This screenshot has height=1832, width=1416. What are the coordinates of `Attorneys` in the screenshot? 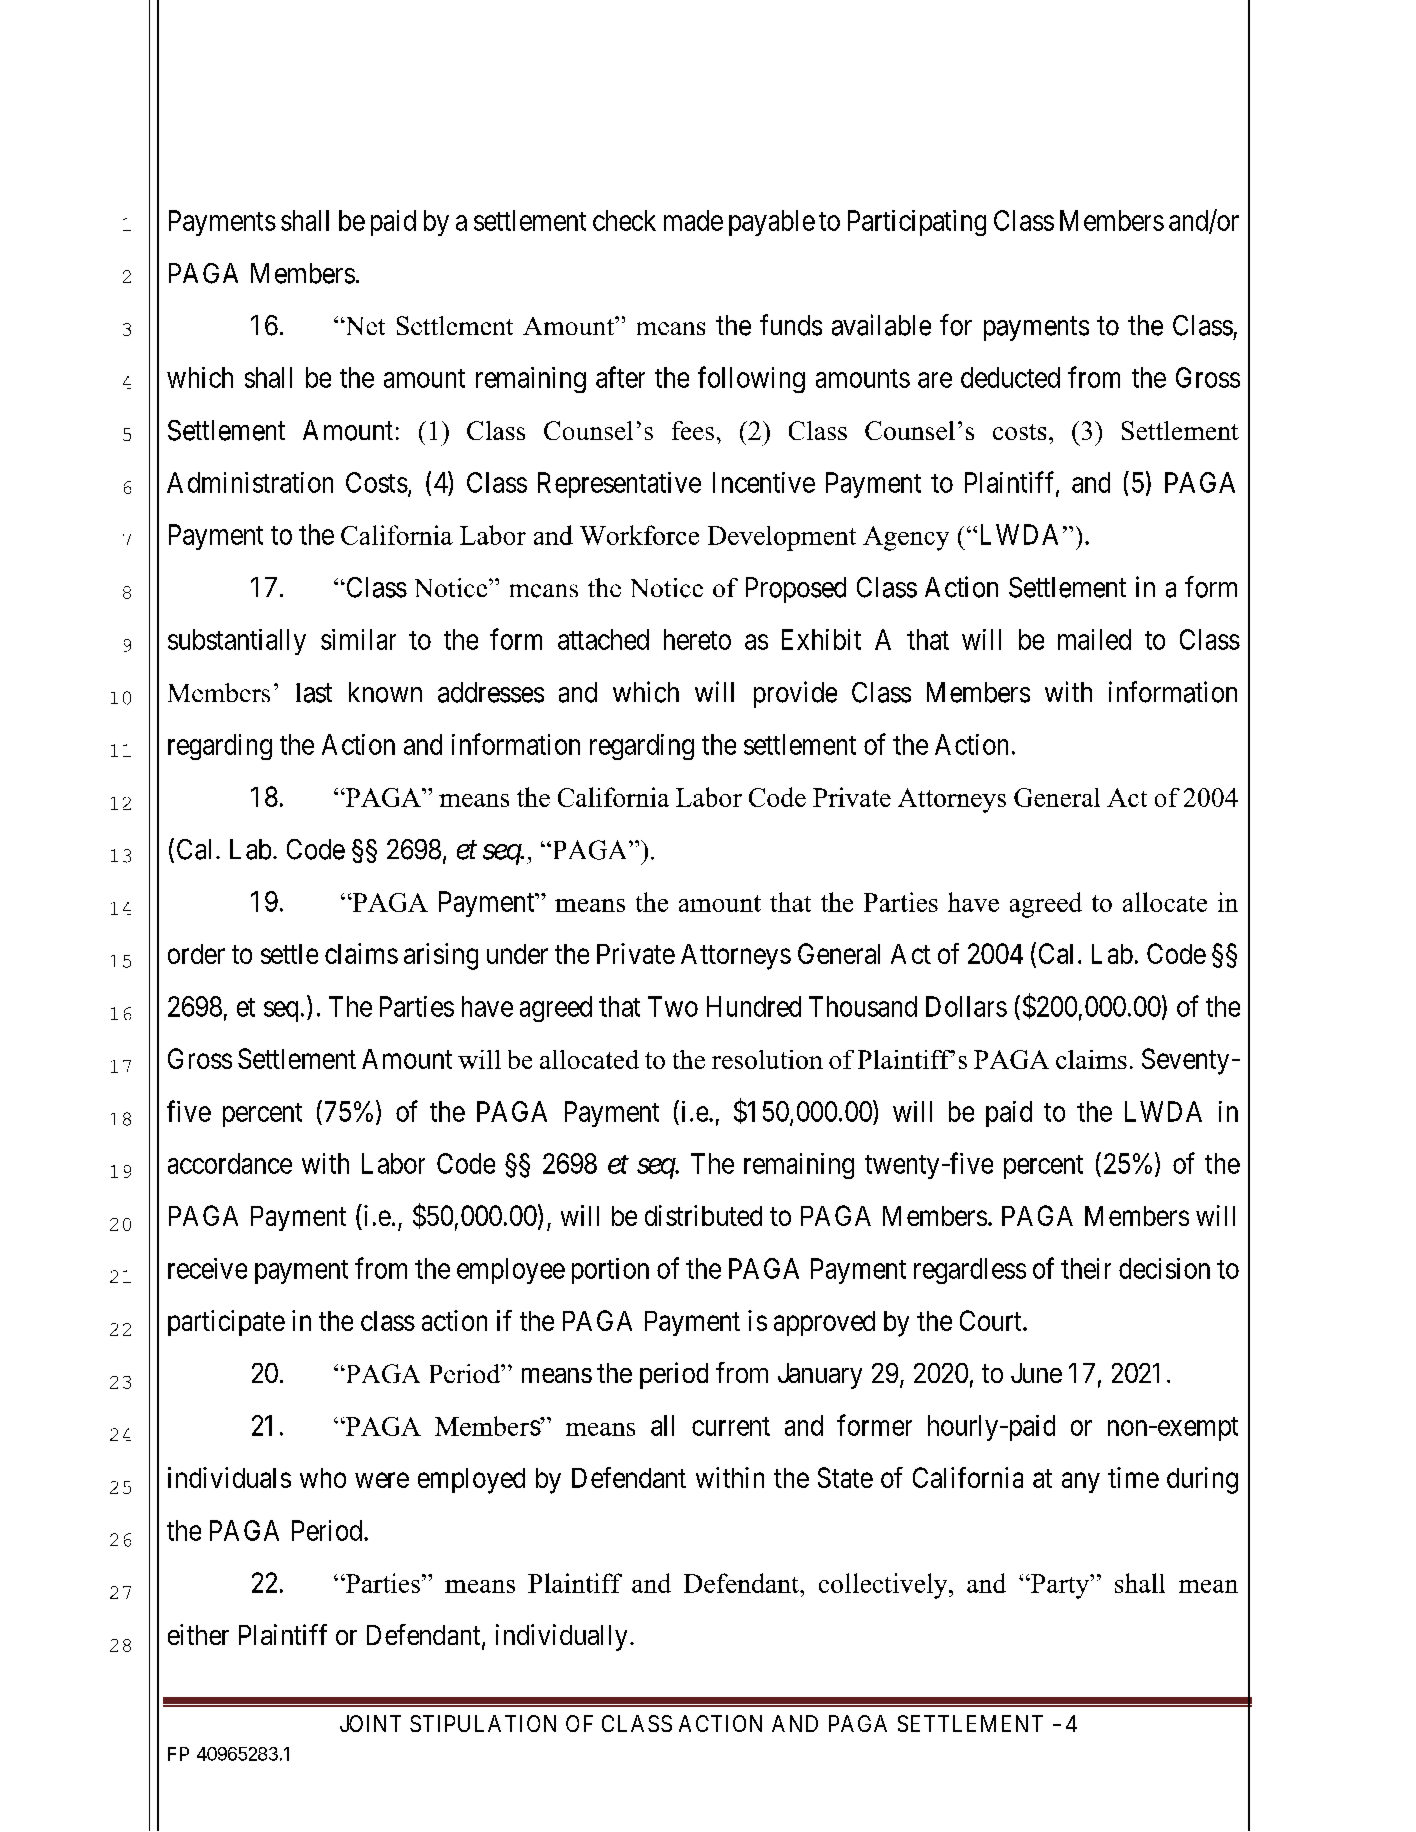 It's located at (736, 957).
